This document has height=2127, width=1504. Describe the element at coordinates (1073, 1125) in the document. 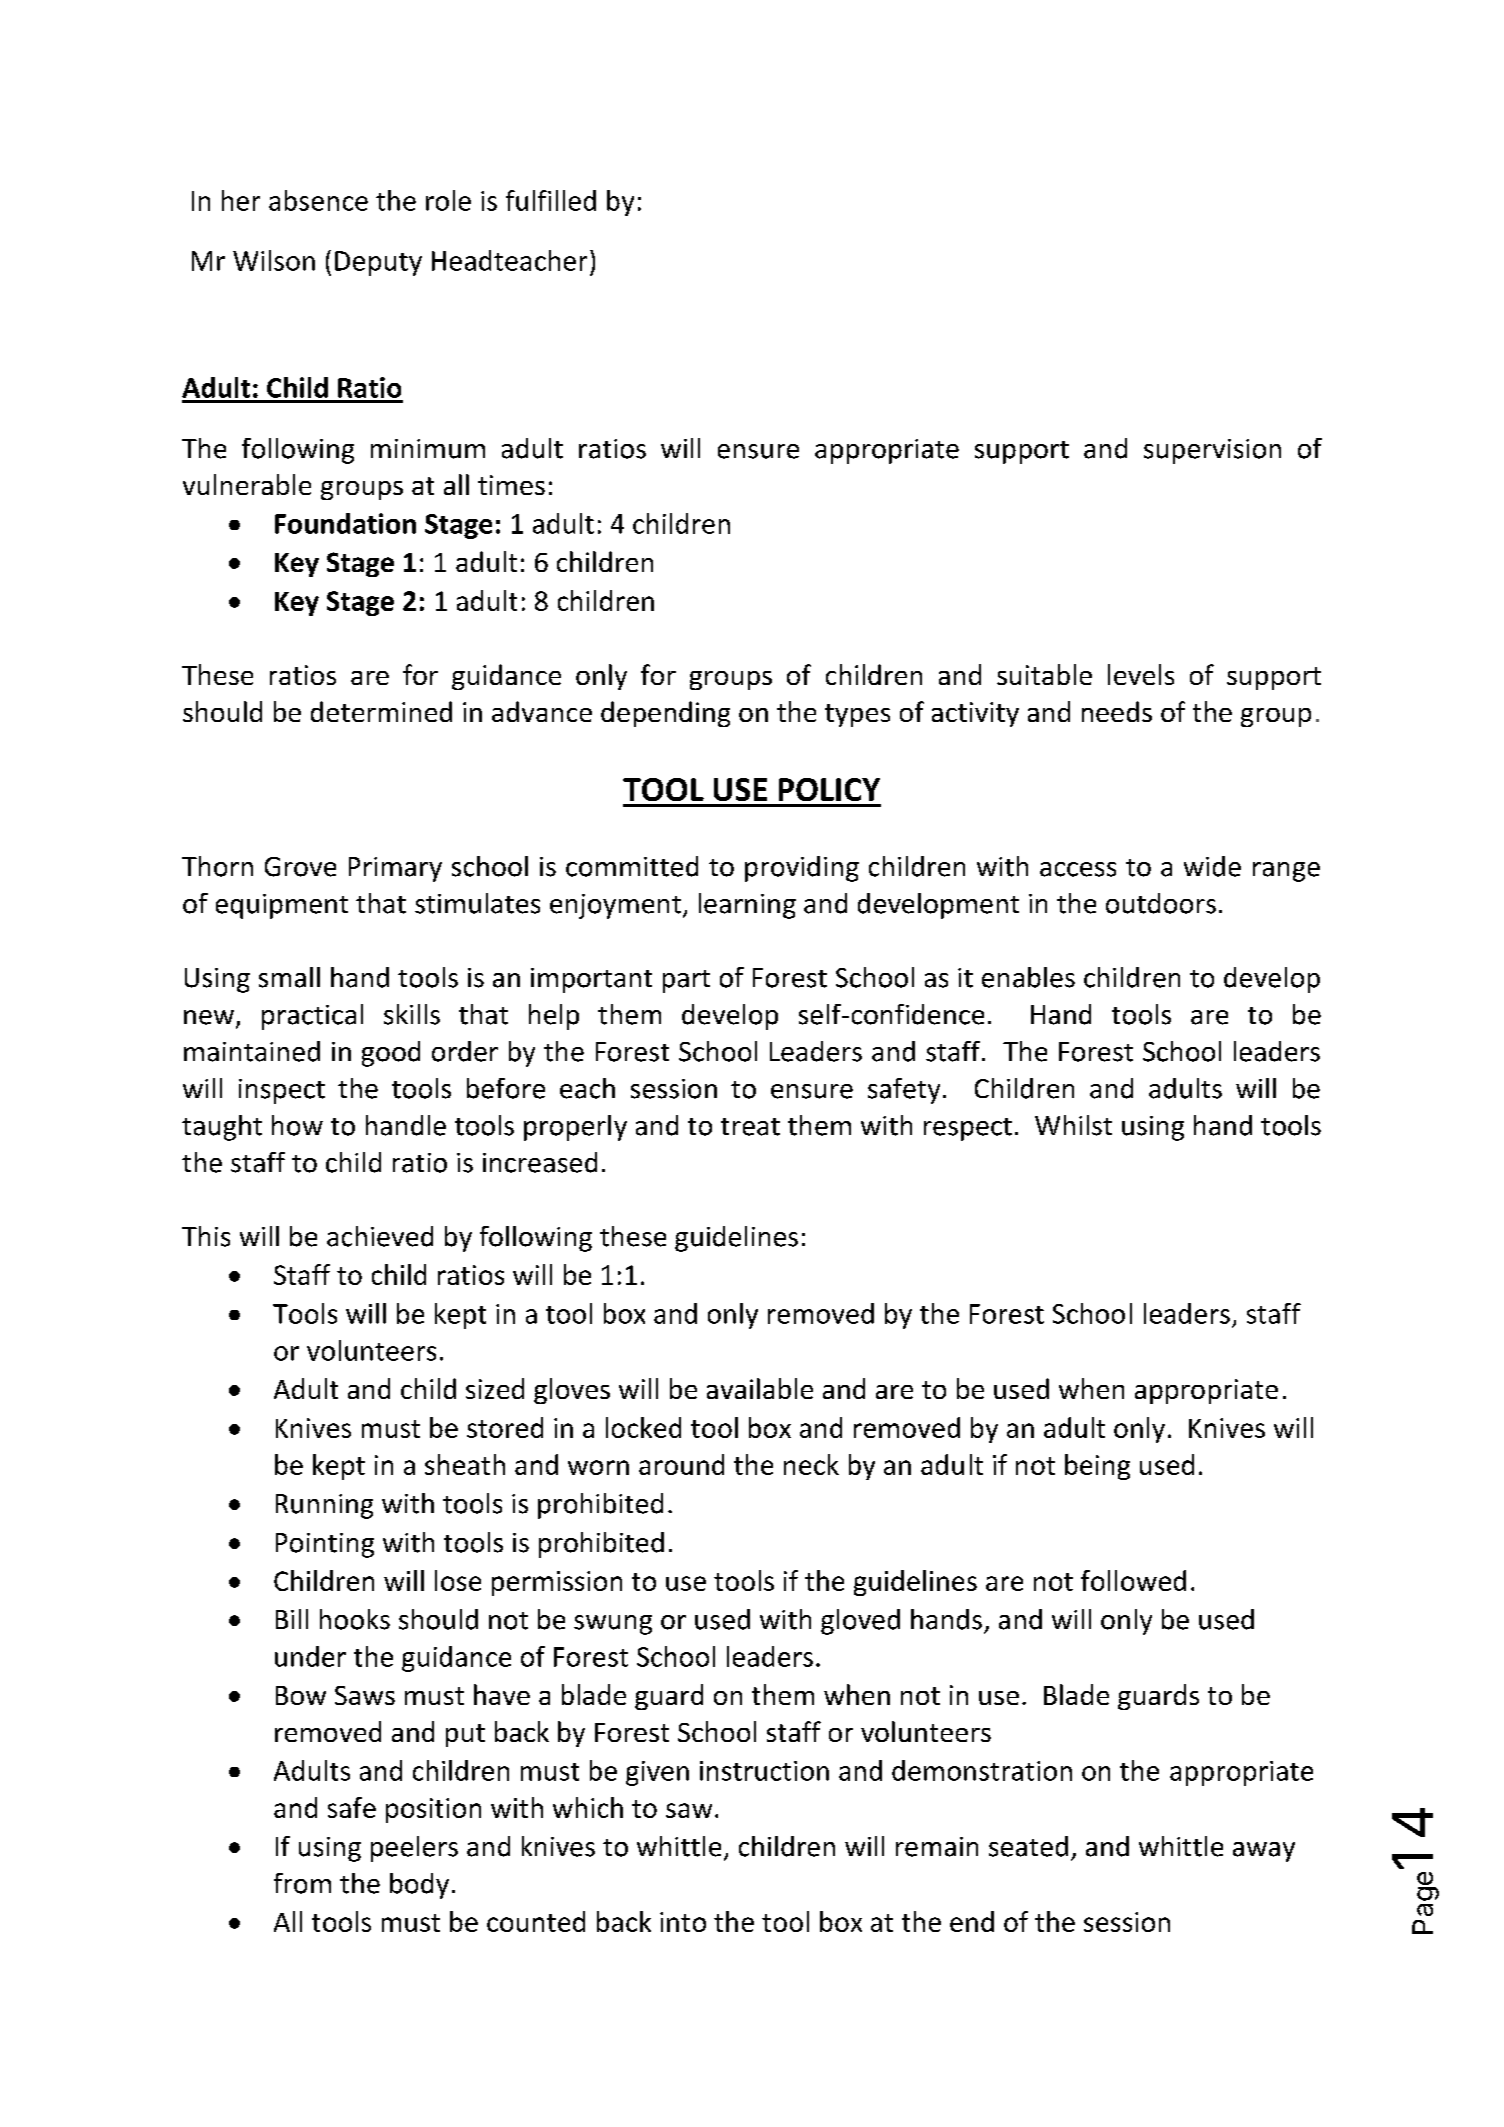

I see `Whilst` at that location.
